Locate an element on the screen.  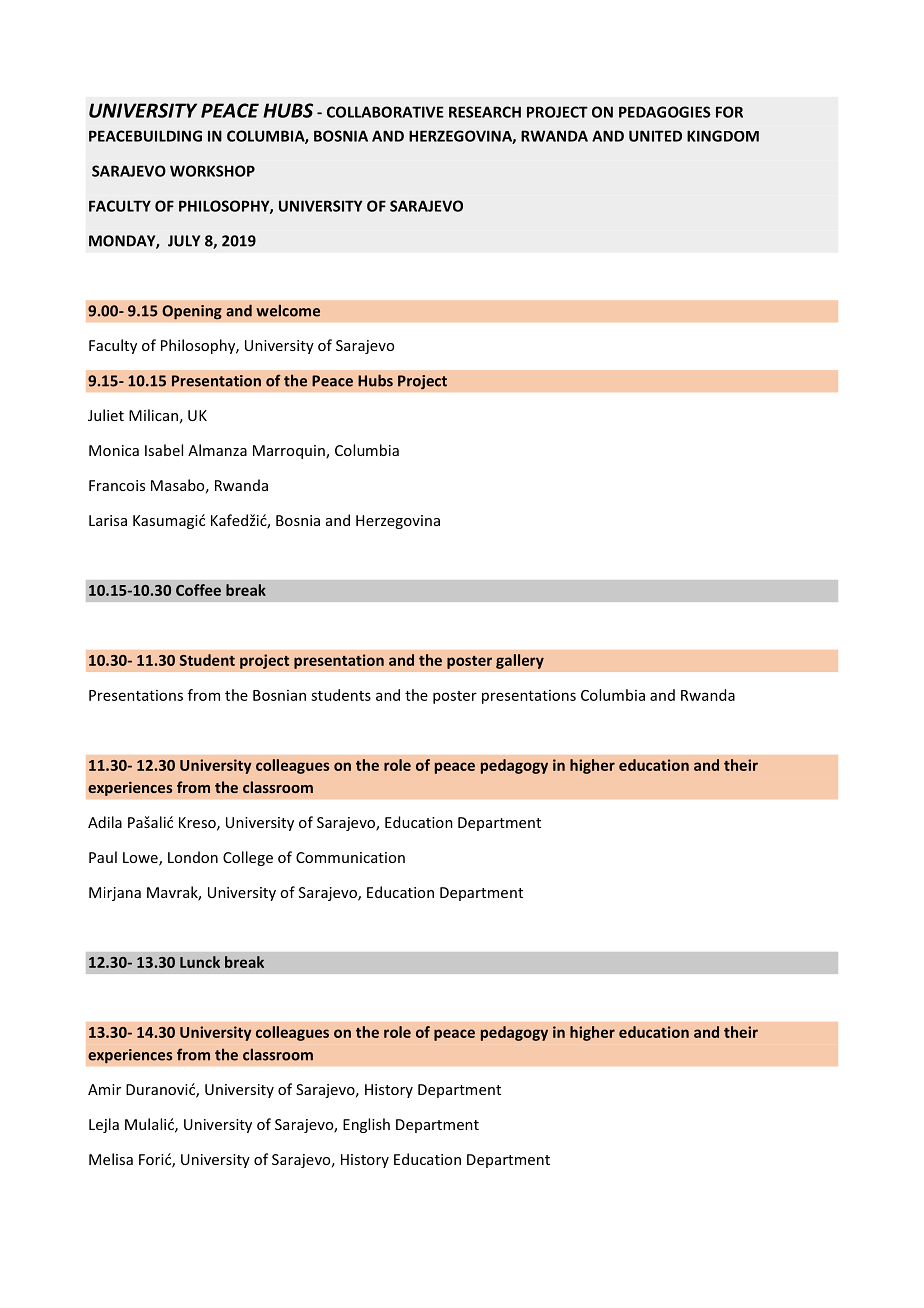
WORKSHOP is located at coordinates (212, 171).
